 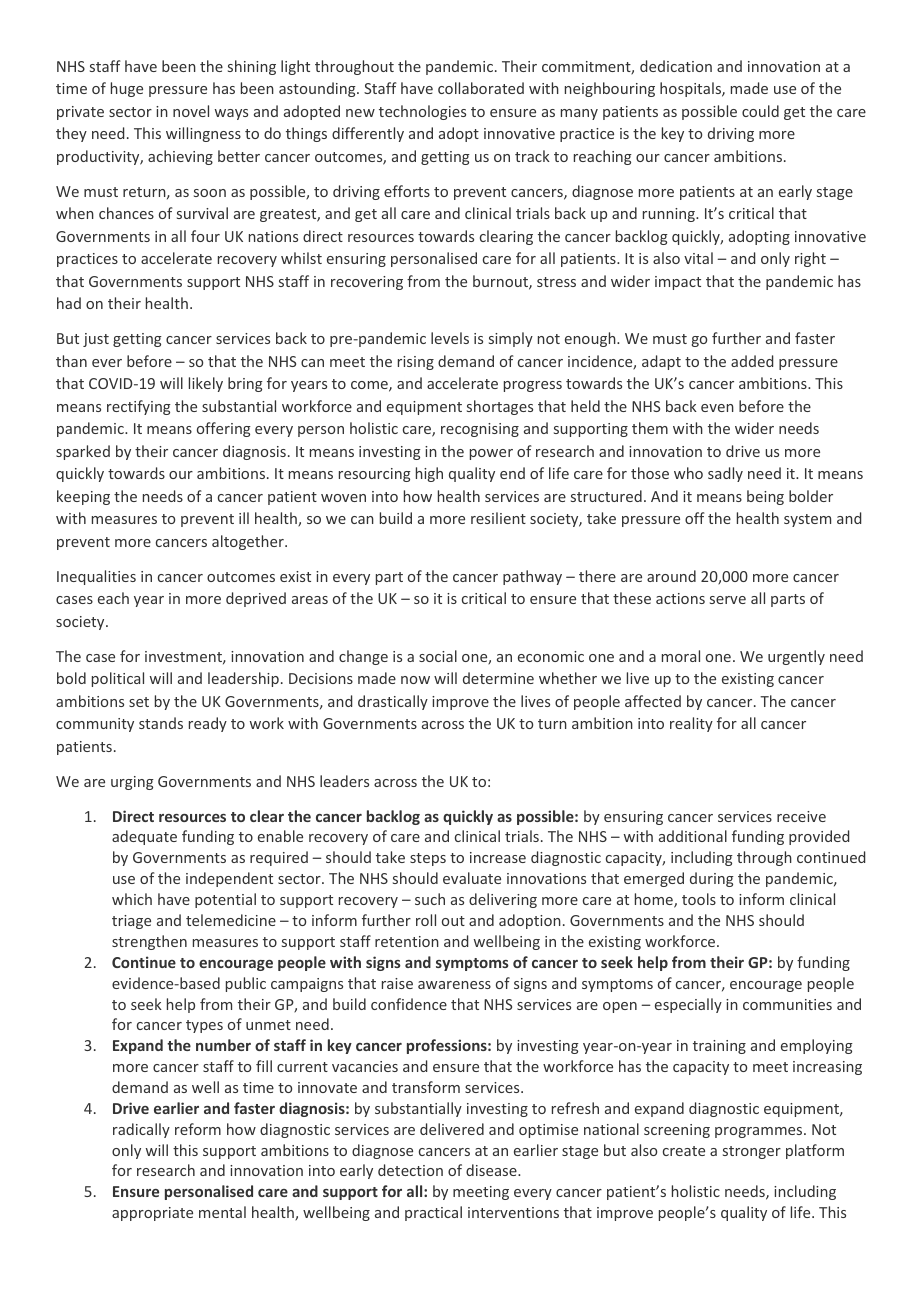 What do you see at coordinates (191, 111) in the screenshot?
I see `novel` at bounding box center [191, 111].
